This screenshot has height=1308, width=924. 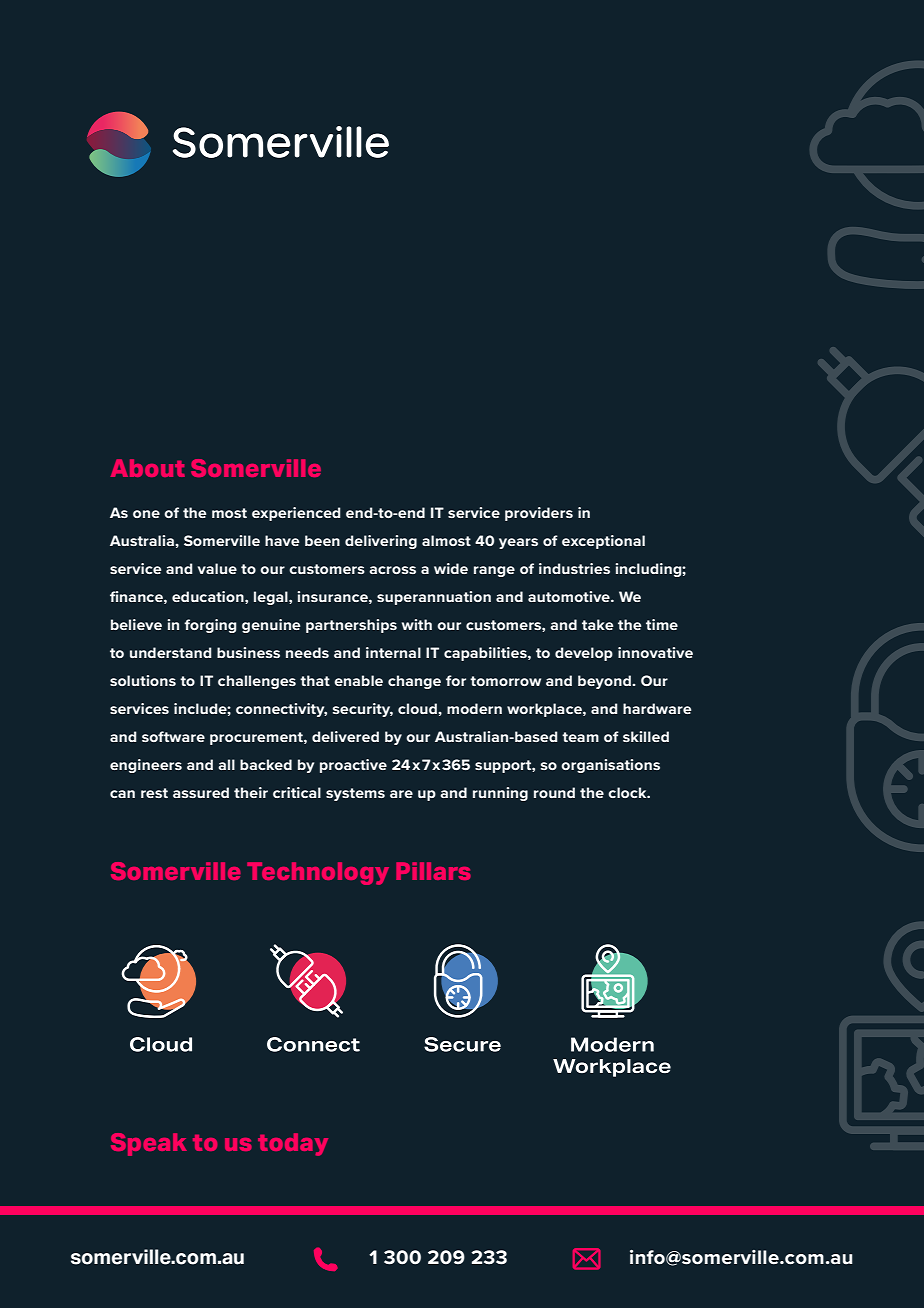 I want to click on Technology, so click(x=318, y=873).
